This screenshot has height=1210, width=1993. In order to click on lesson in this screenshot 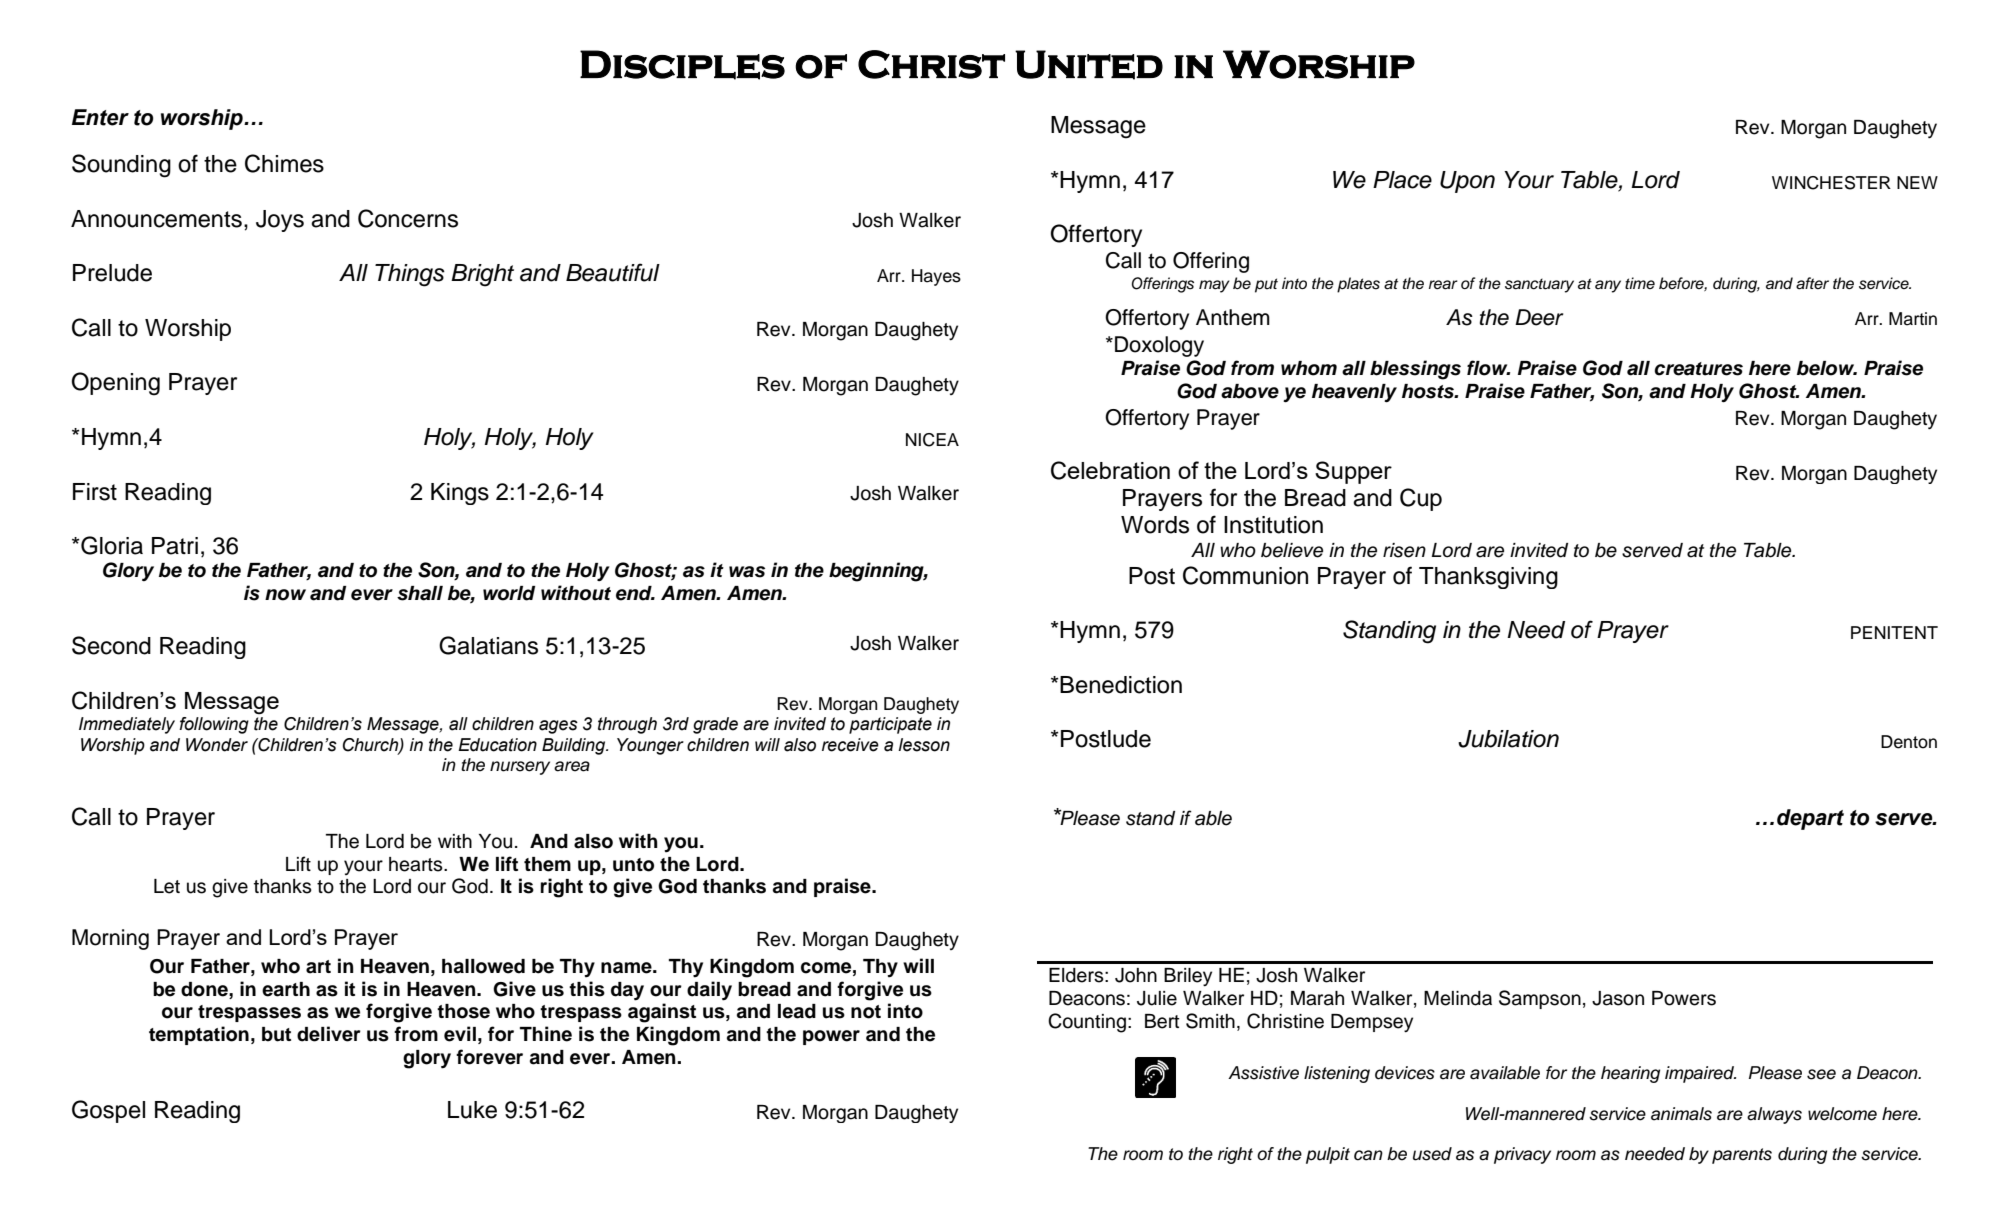, I will do `click(924, 745)`.
